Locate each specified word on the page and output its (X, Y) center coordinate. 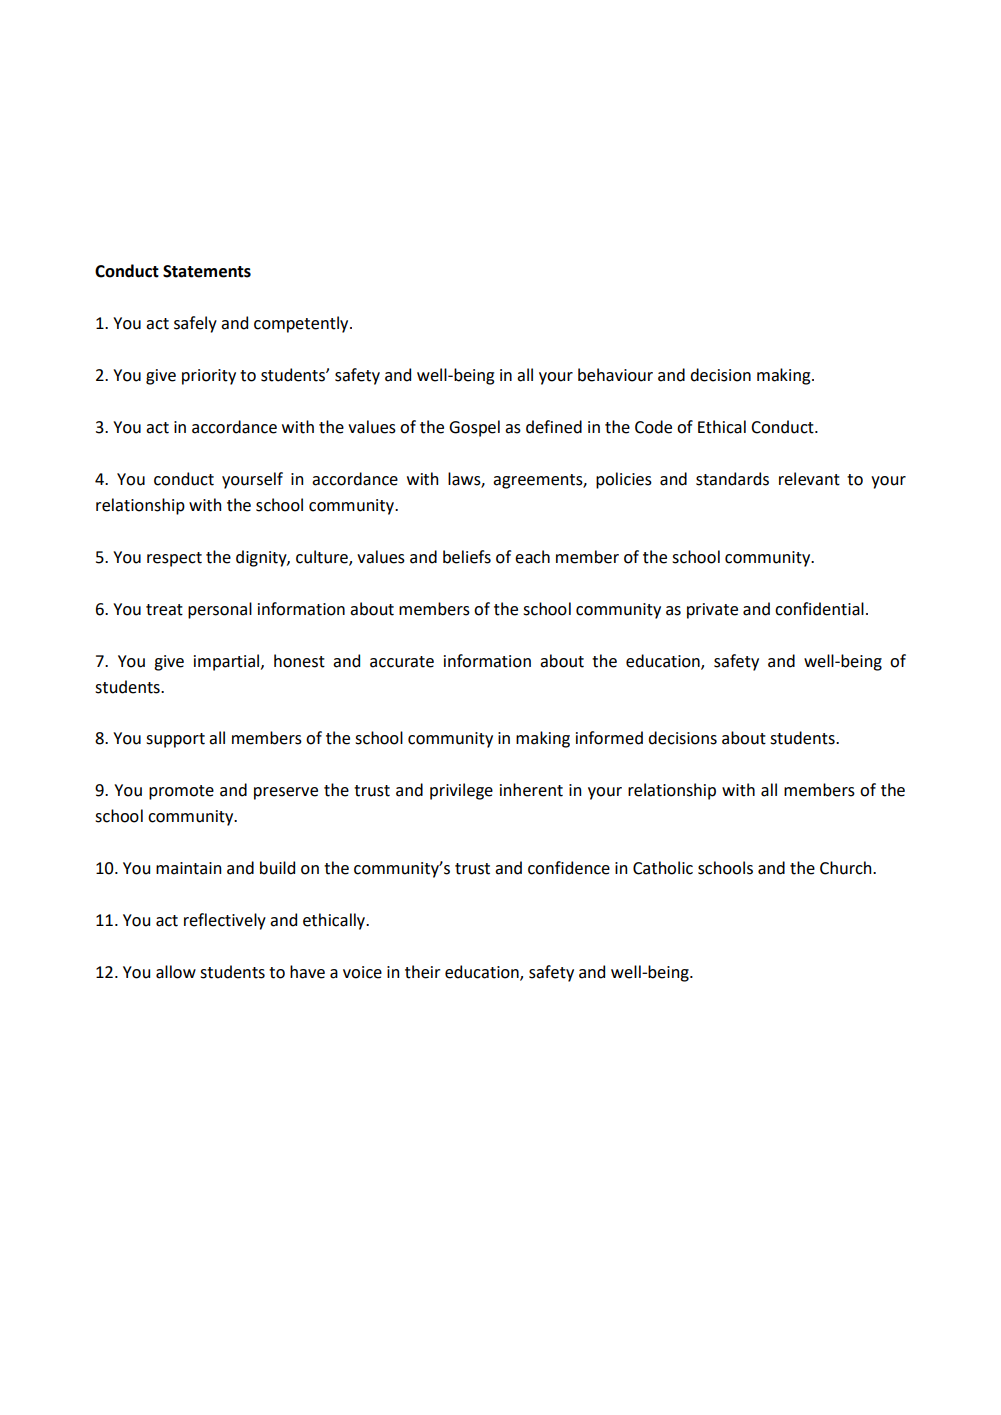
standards (732, 479)
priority (209, 377)
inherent (531, 790)
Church (847, 868)
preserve (286, 793)
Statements (207, 271)
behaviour (615, 375)
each (532, 557)
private (712, 611)
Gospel (474, 428)
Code (653, 427)
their (423, 972)
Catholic (663, 868)
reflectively (225, 921)
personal (220, 610)
